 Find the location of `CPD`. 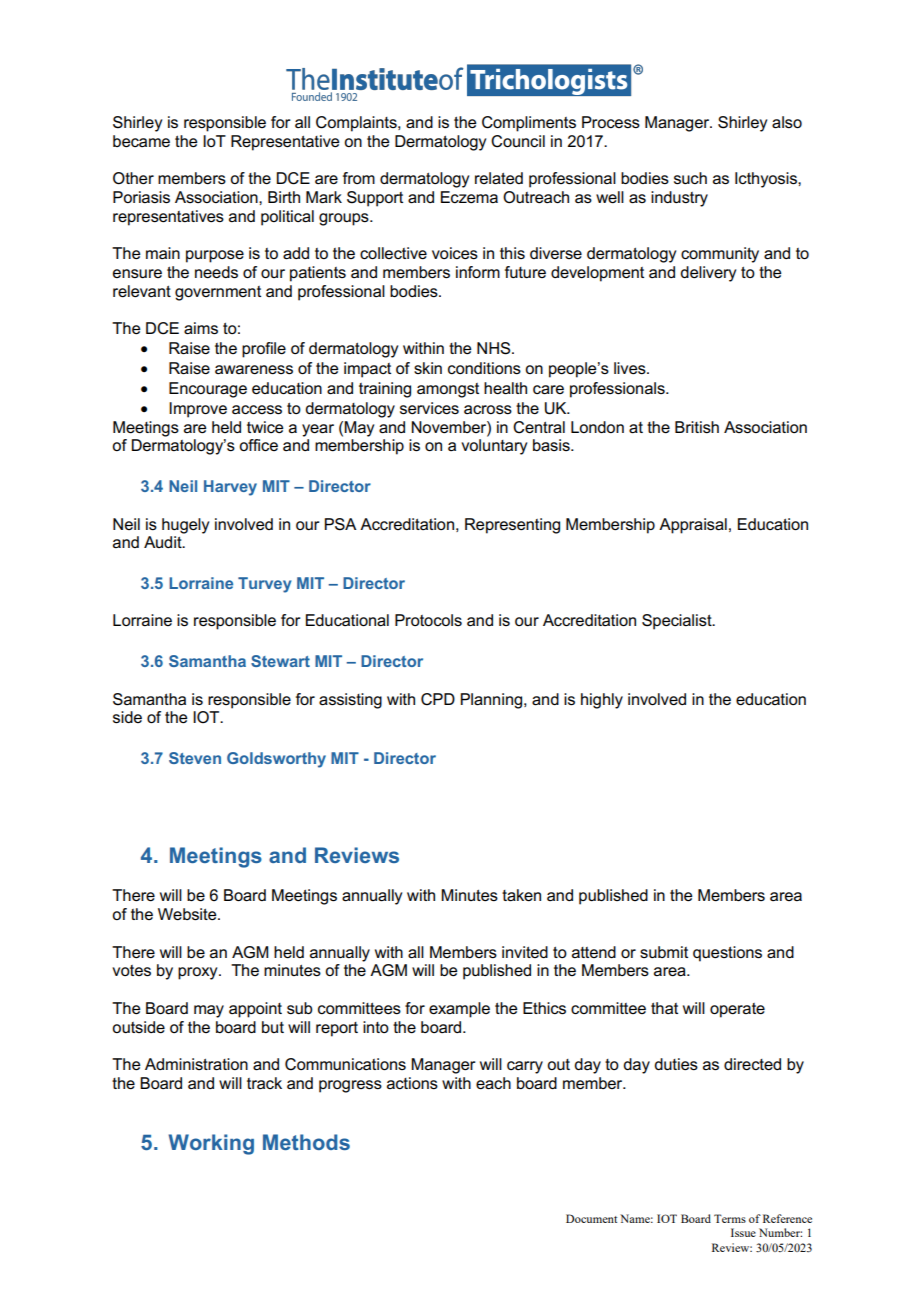

CPD is located at coordinates (438, 699).
